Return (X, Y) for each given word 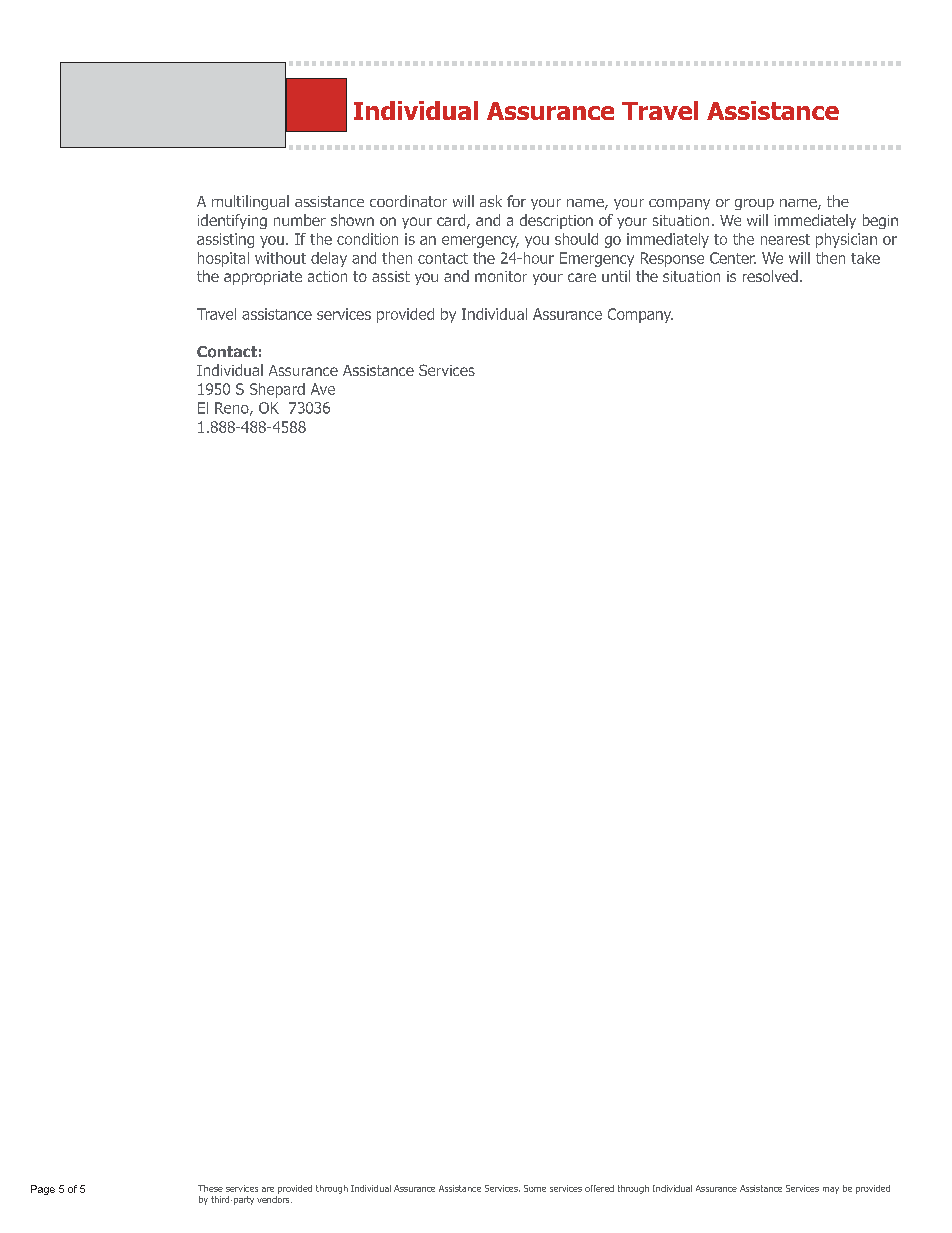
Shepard (277, 390)
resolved (770, 276)
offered (599, 1188)
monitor (501, 276)
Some (535, 1188)
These (210, 1188)
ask (491, 201)
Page (43, 1190)
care (582, 277)
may (831, 1190)
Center (733, 258)
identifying (232, 221)
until (616, 276)
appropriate (263, 278)
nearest (785, 239)
